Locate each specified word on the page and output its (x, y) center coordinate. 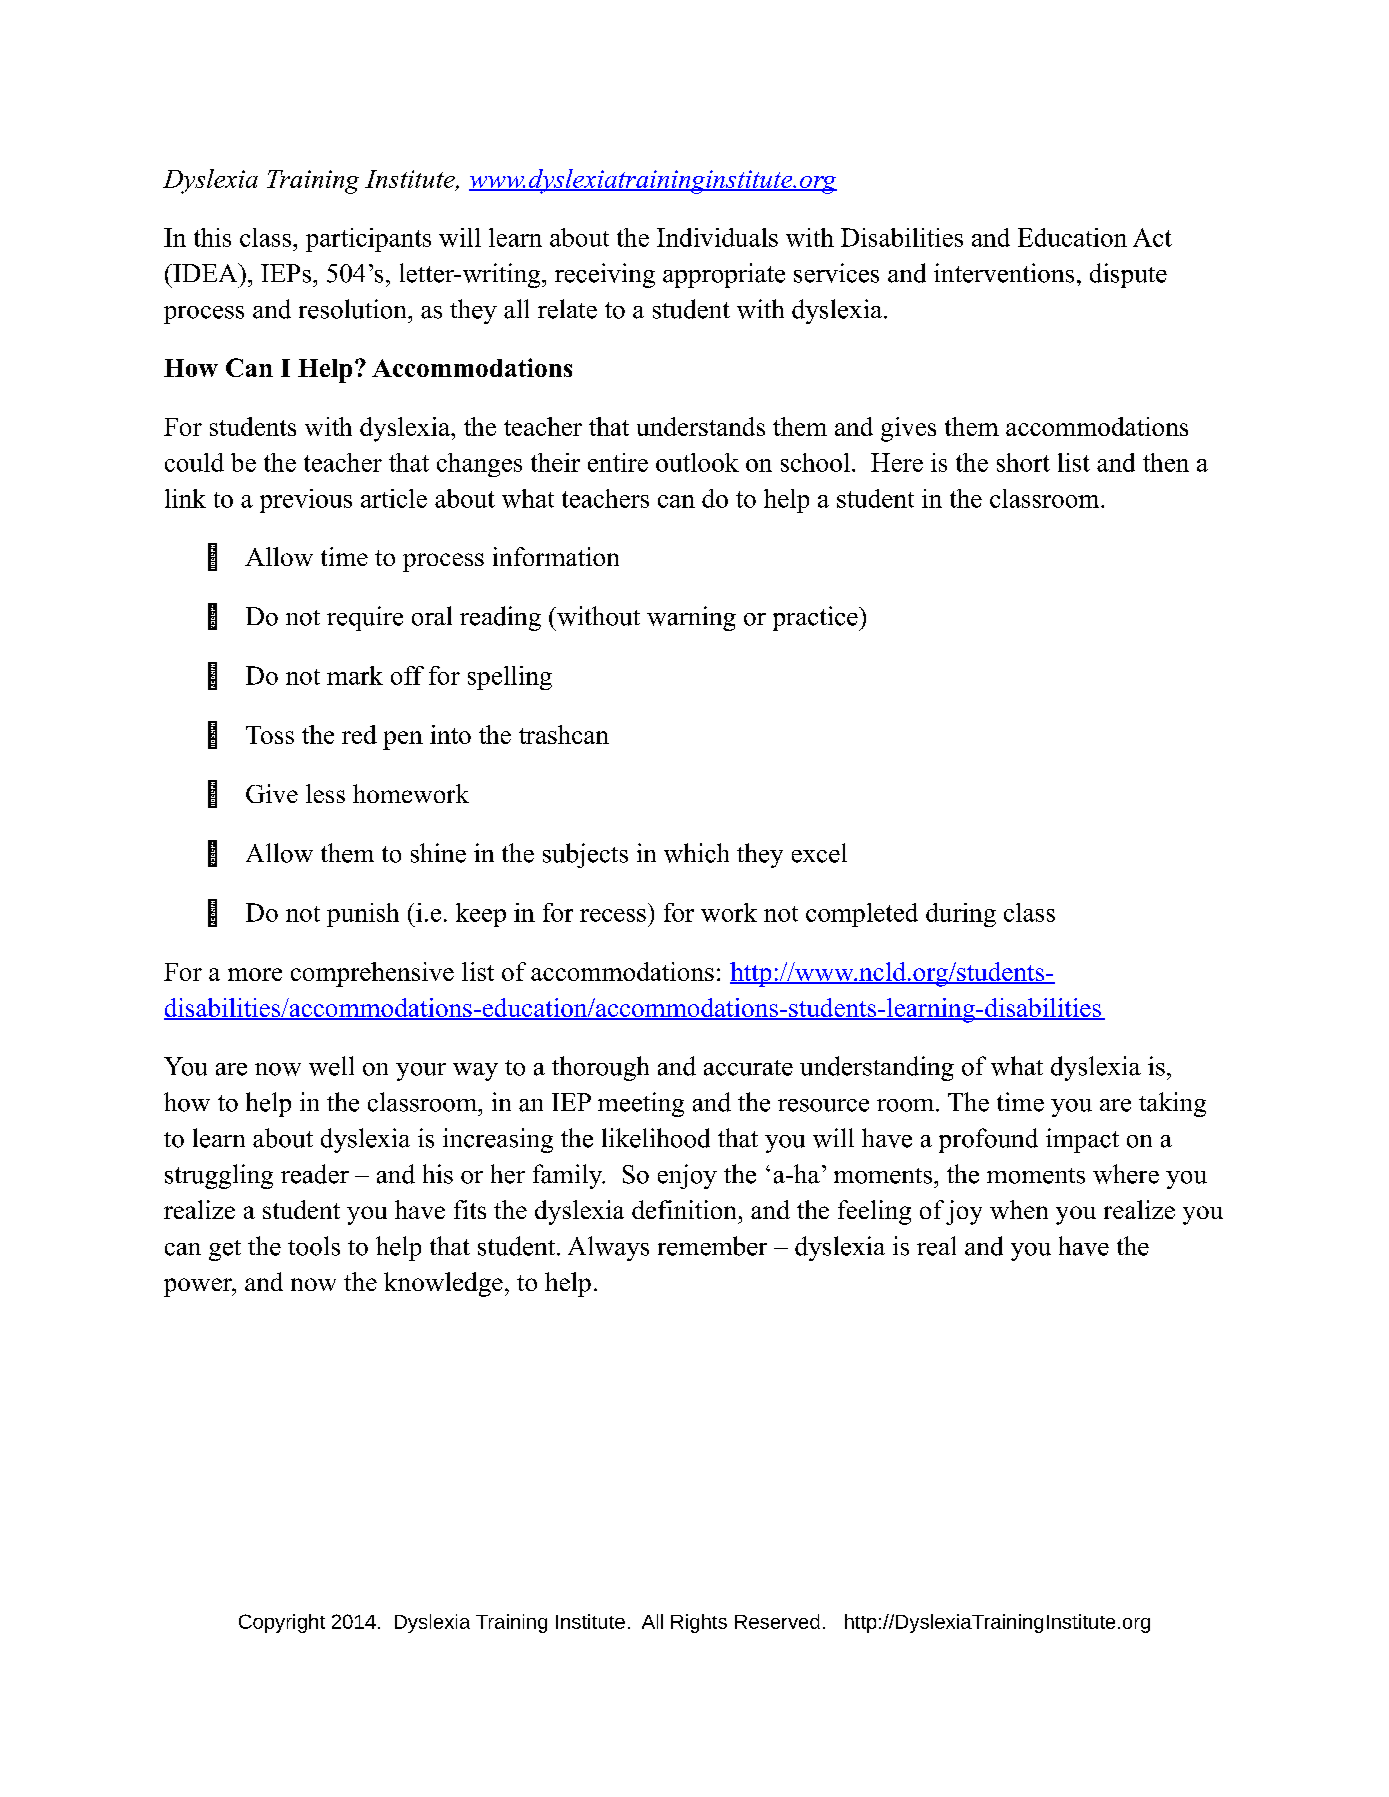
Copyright (282, 1623)
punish (363, 915)
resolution (354, 309)
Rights (699, 1623)
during (961, 915)
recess (613, 915)
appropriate (724, 275)
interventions (1004, 273)
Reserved (777, 1621)
